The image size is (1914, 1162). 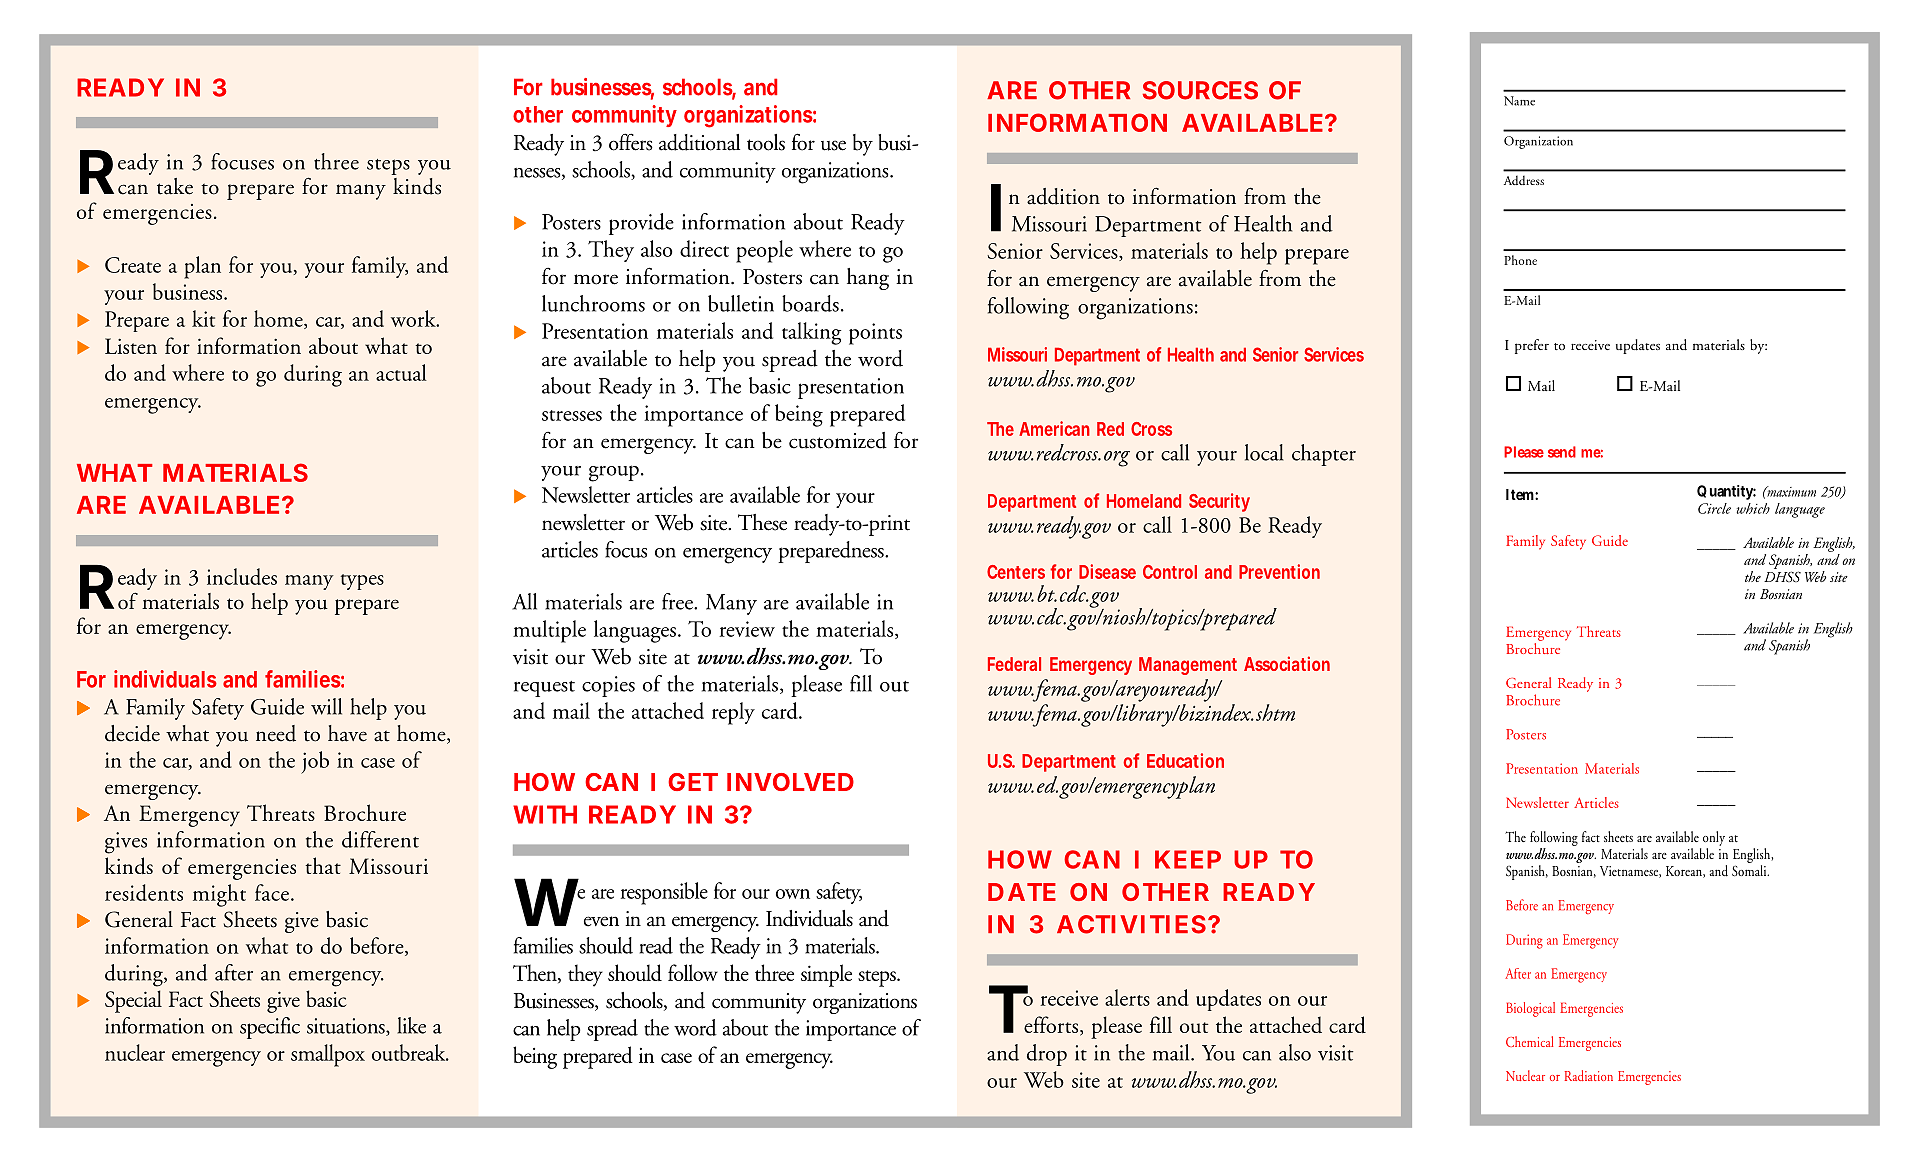 I want to click on tools, so click(x=766, y=142).
